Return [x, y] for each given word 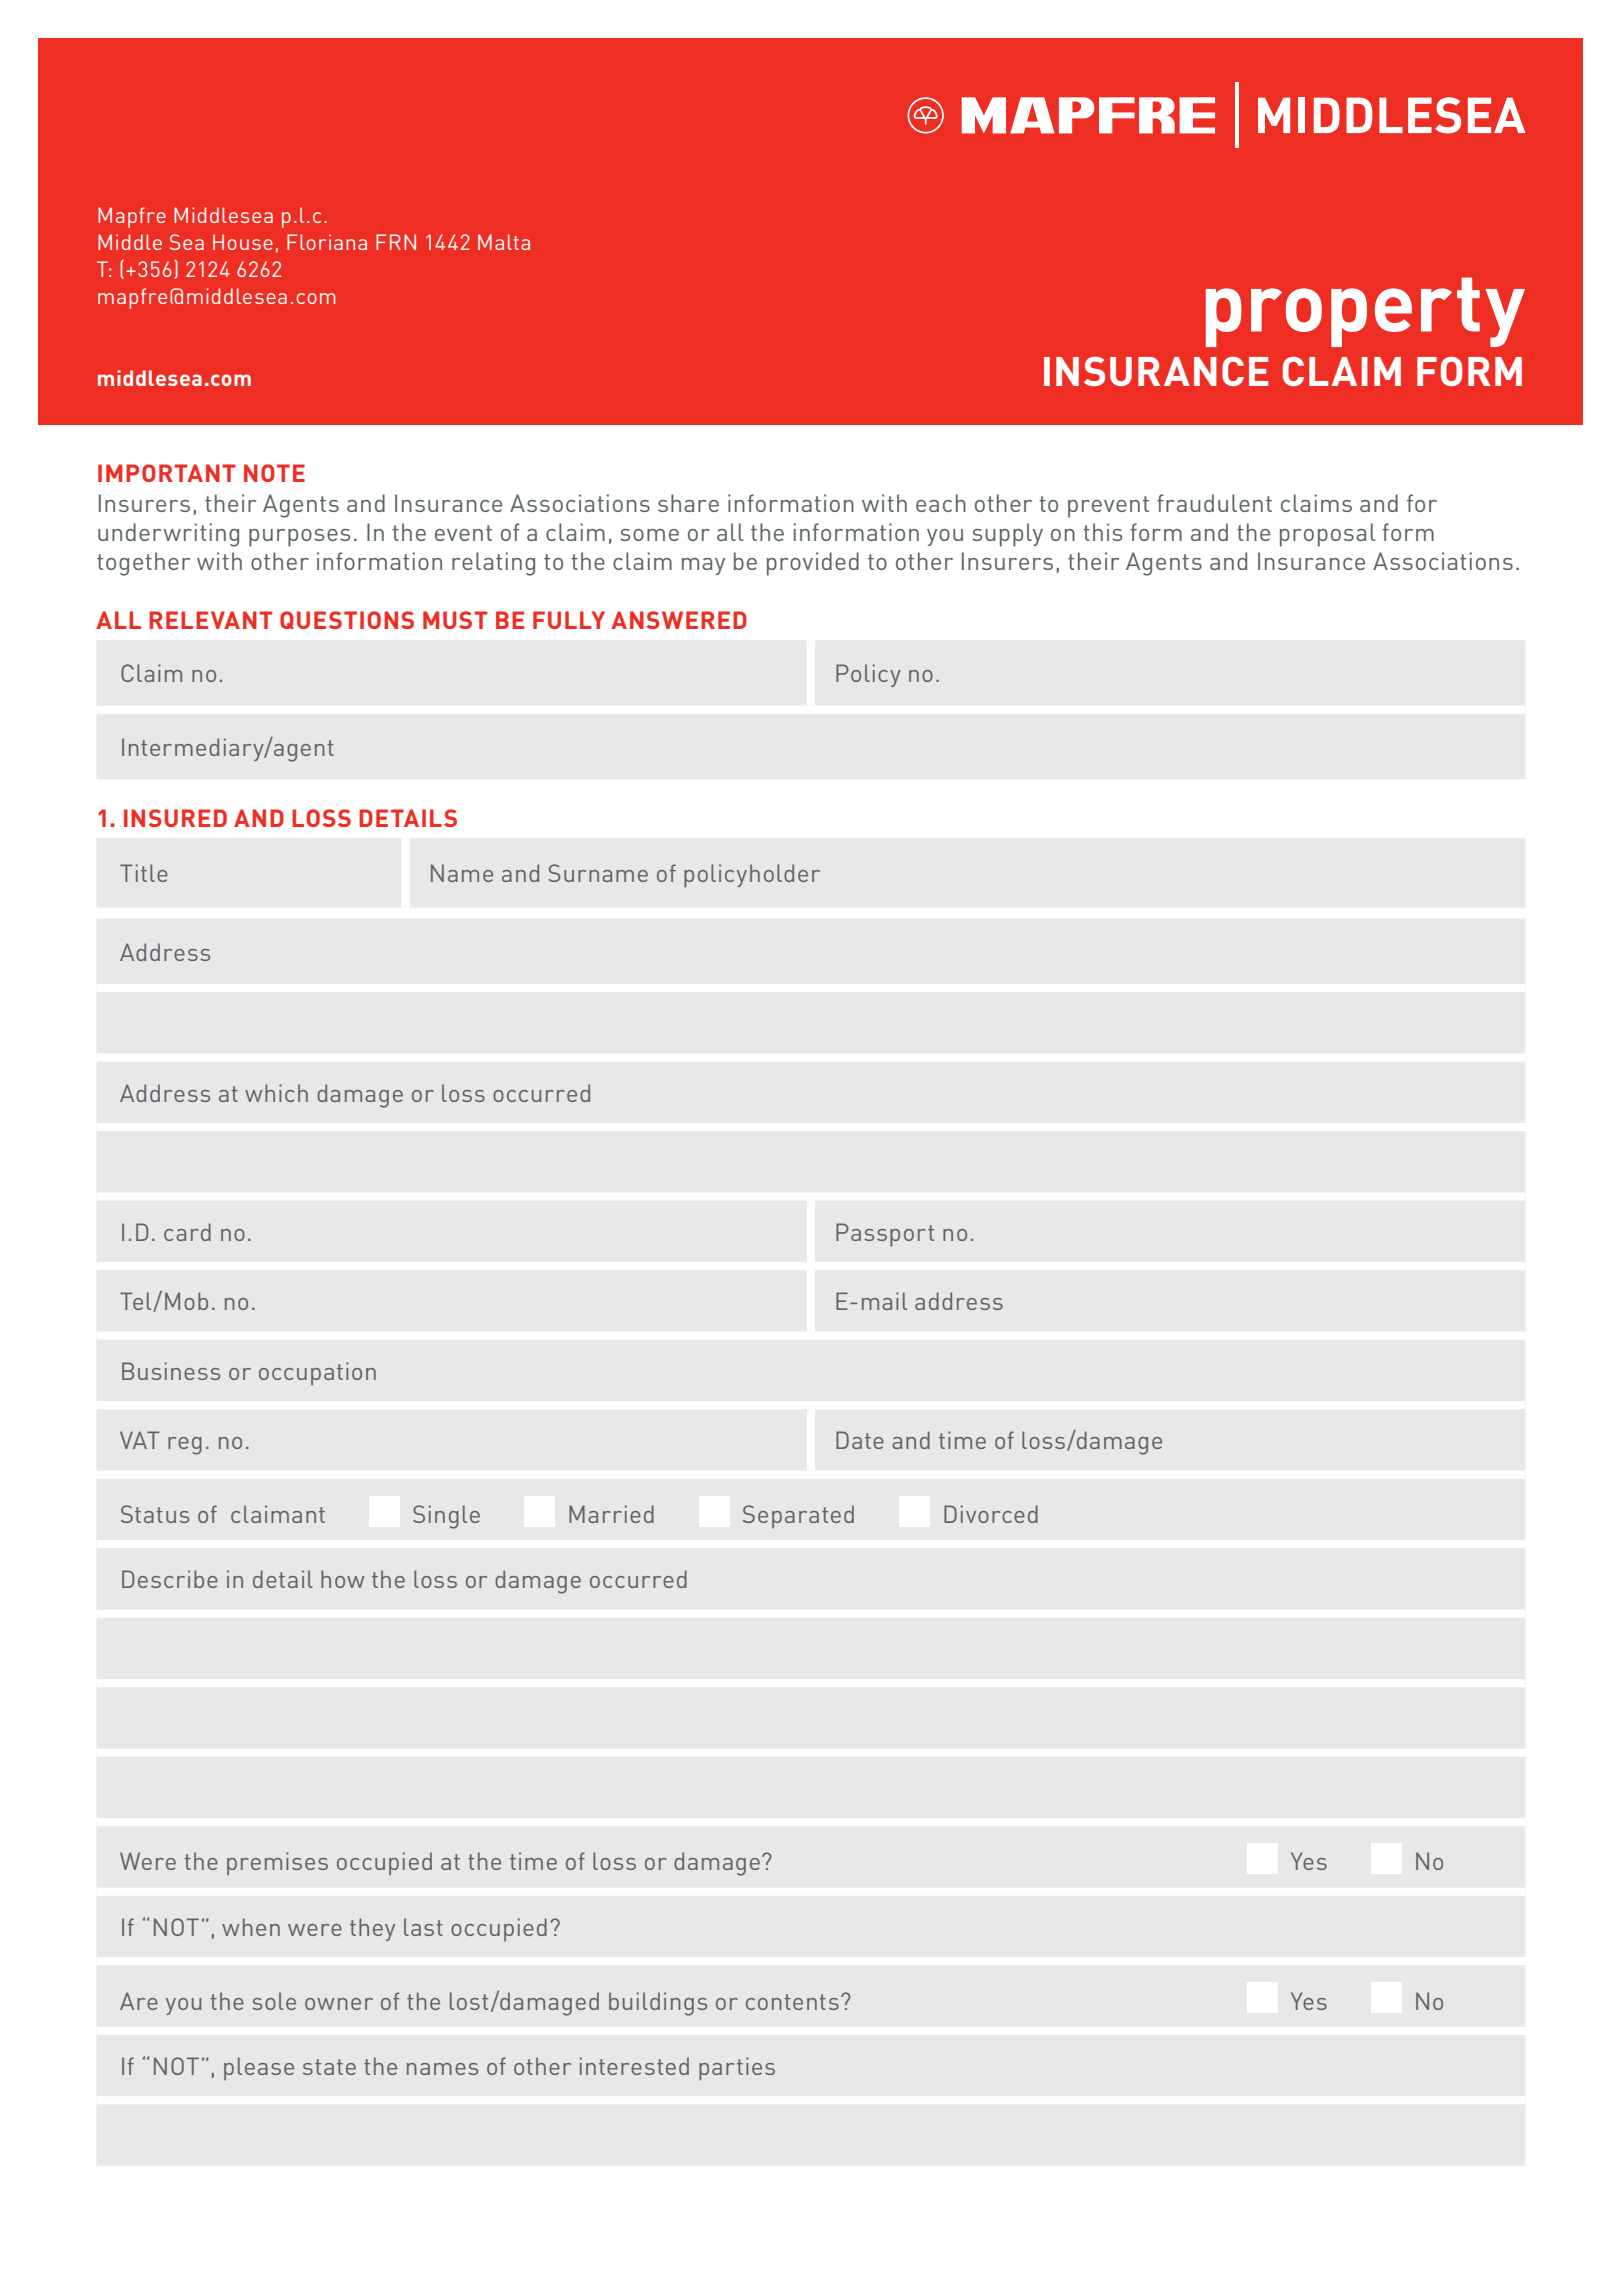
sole [274, 2001]
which [276, 1093]
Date [860, 1440]
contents [792, 2002]
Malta [504, 242]
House [243, 242]
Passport [885, 1235]
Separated [798, 1517]
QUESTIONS [347, 620]
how [343, 1579]
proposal [1327, 535]
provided [813, 564]
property [1365, 312]
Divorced [991, 1514]
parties [737, 2069]
